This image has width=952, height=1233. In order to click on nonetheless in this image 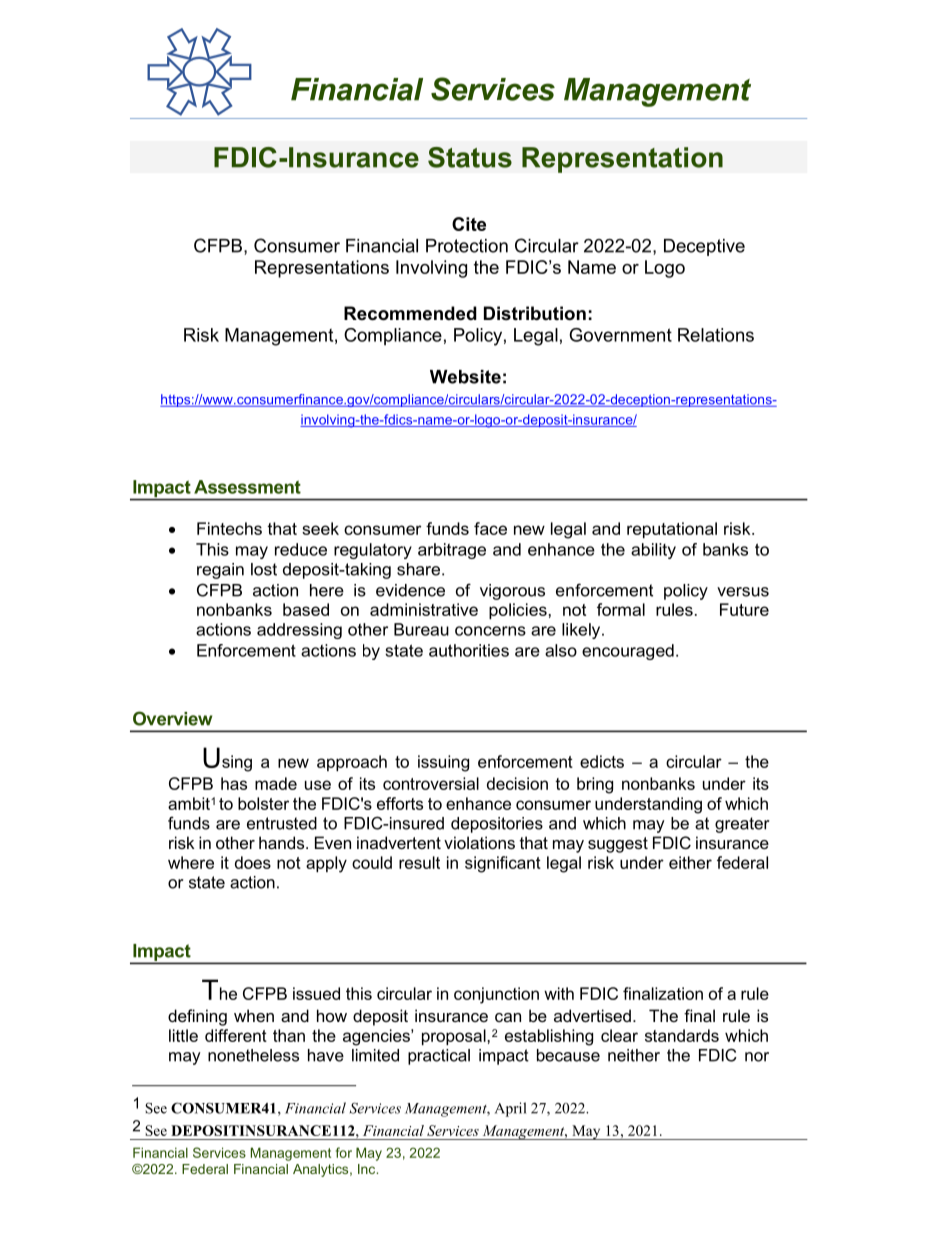, I will do `click(253, 1055)`.
